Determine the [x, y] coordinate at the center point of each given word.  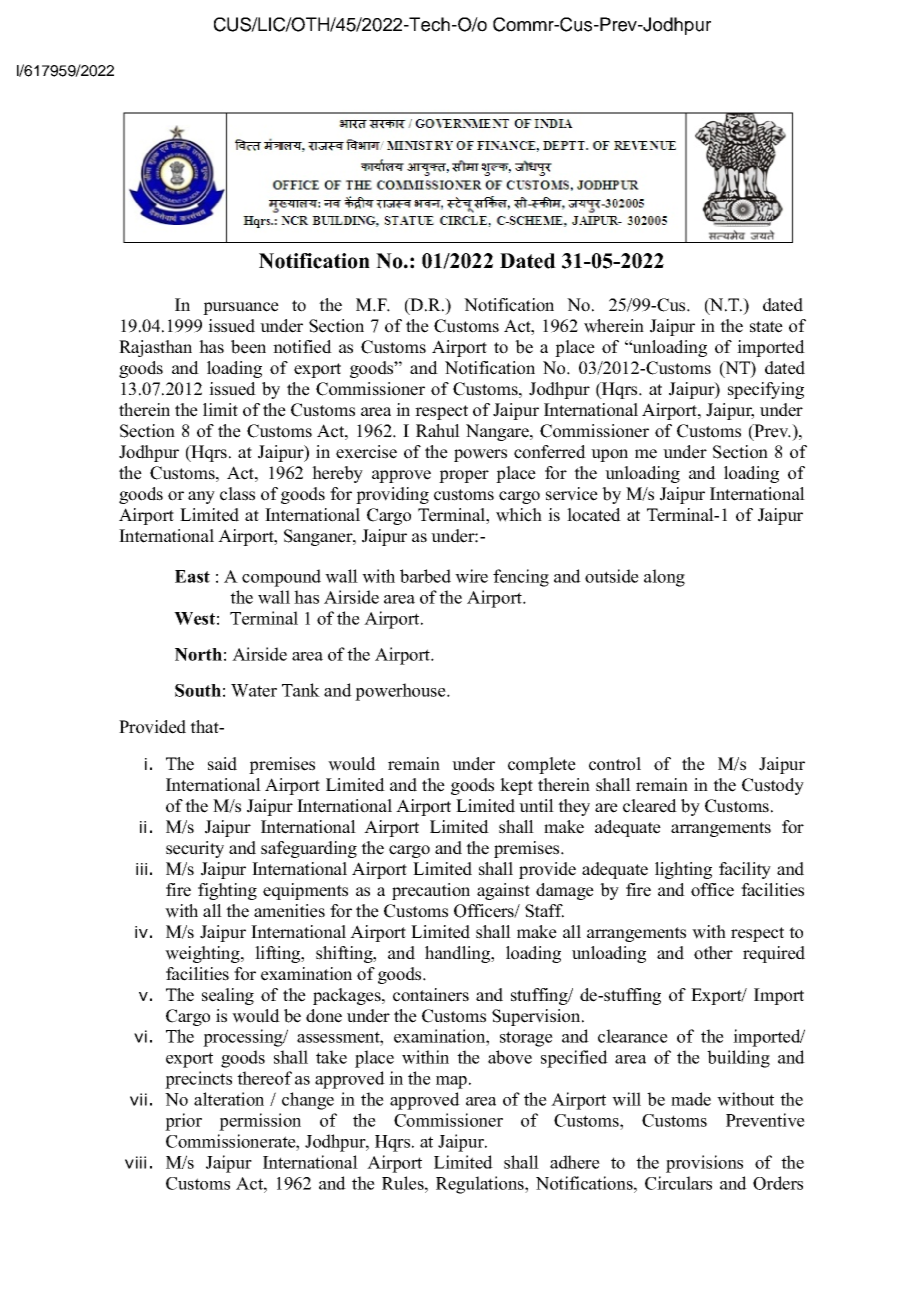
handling [458, 954]
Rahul [438, 431]
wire [471, 576]
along [664, 578]
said [222, 764]
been [248, 347]
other [713, 953]
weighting [203, 954]
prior [183, 1122]
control [615, 764]
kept [516, 786]
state [766, 327]
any [201, 497]
